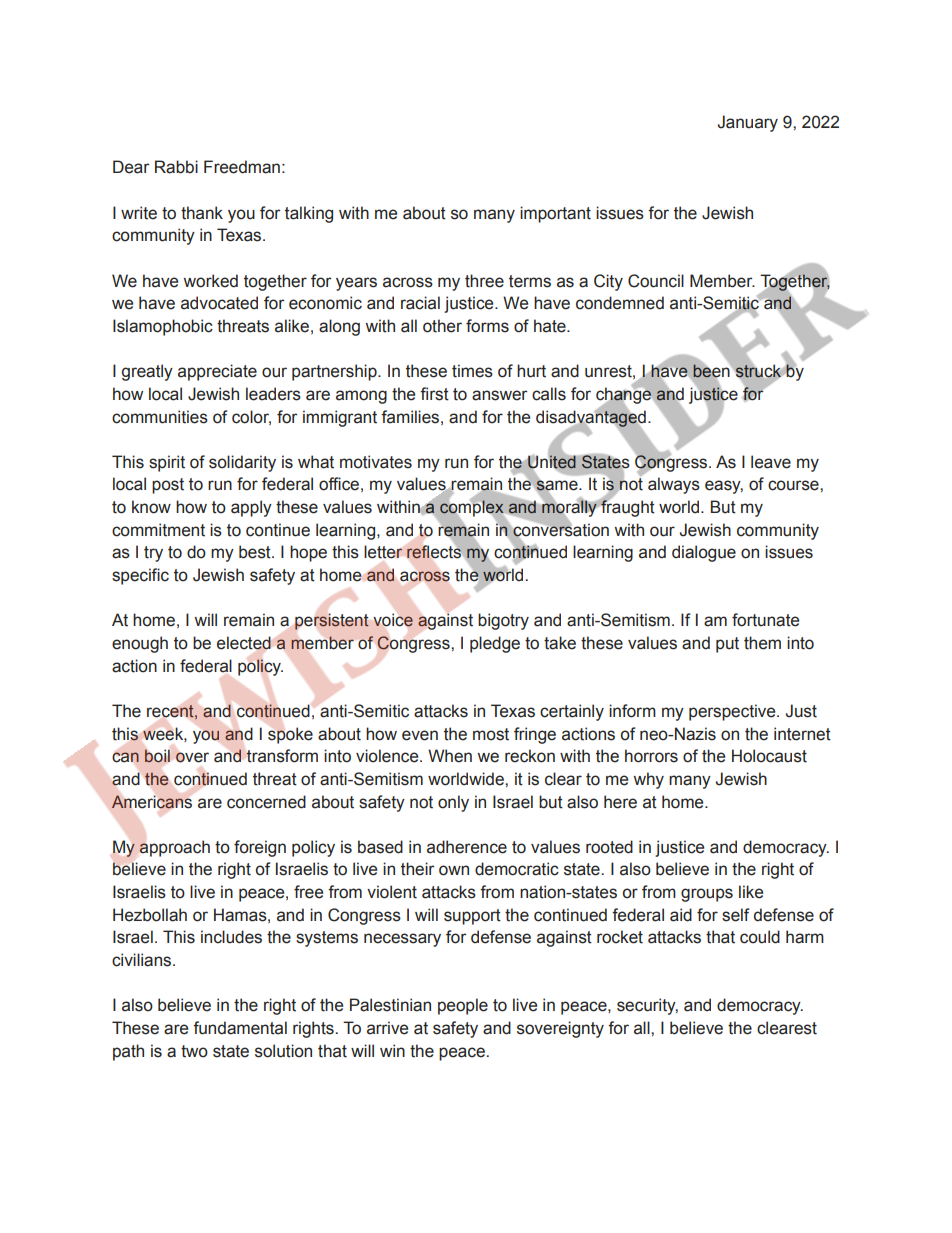 This page has height=1233, width=952. What do you see at coordinates (555, 214) in the page?
I see `important` at bounding box center [555, 214].
